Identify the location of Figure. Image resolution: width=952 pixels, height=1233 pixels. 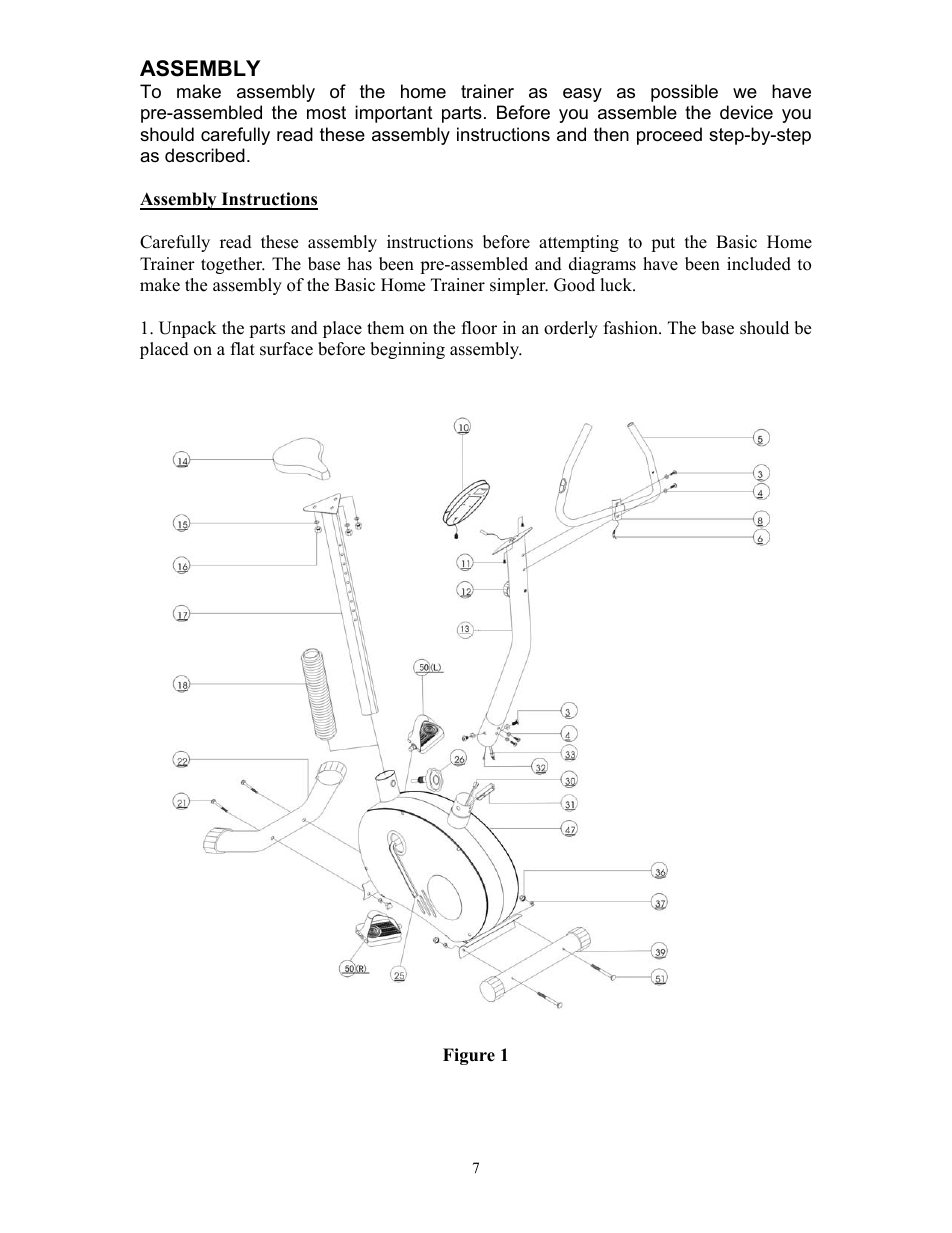
(469, 1056).
